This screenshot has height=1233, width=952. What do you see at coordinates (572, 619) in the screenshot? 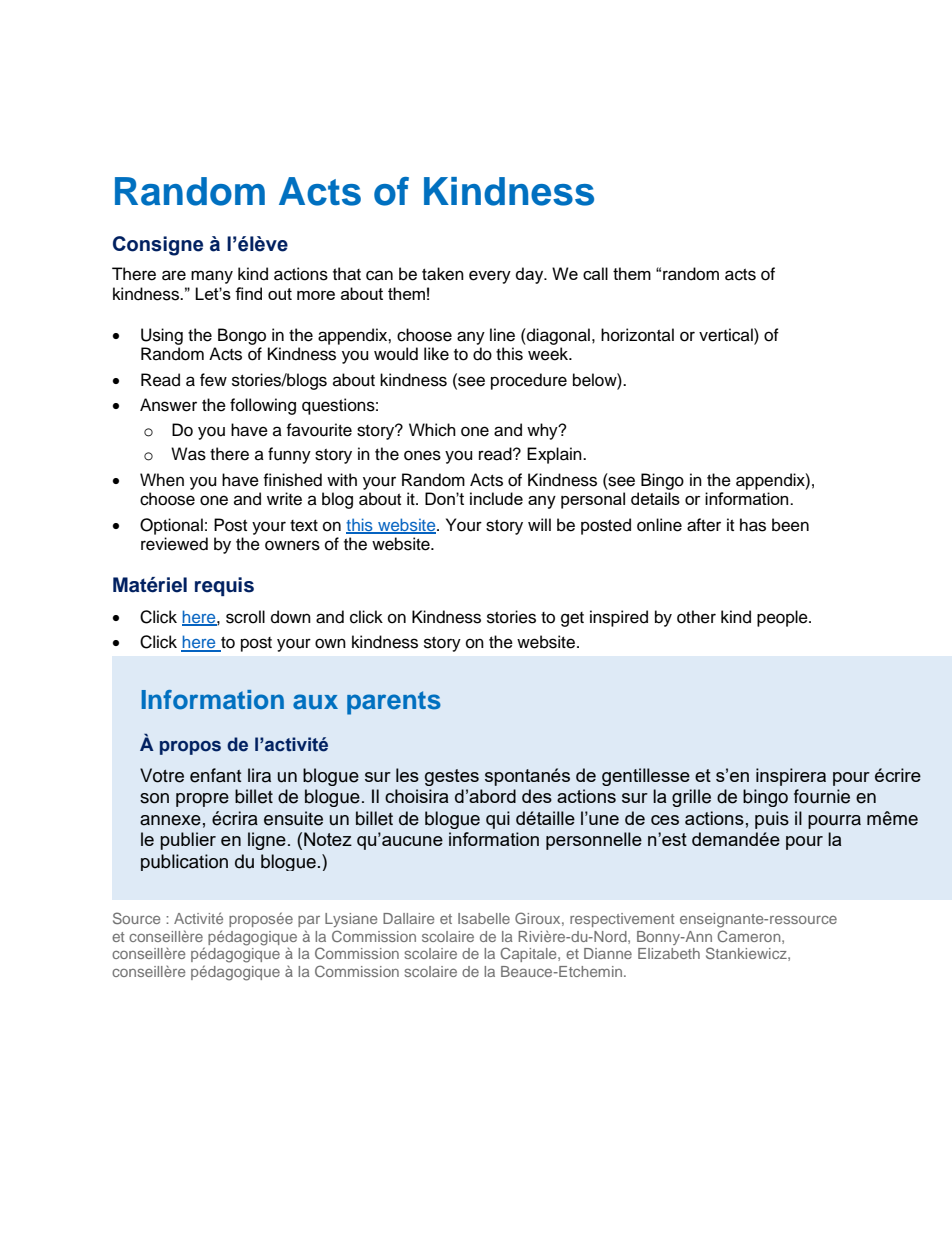
I see `get` at bounding box center [572, 619].
